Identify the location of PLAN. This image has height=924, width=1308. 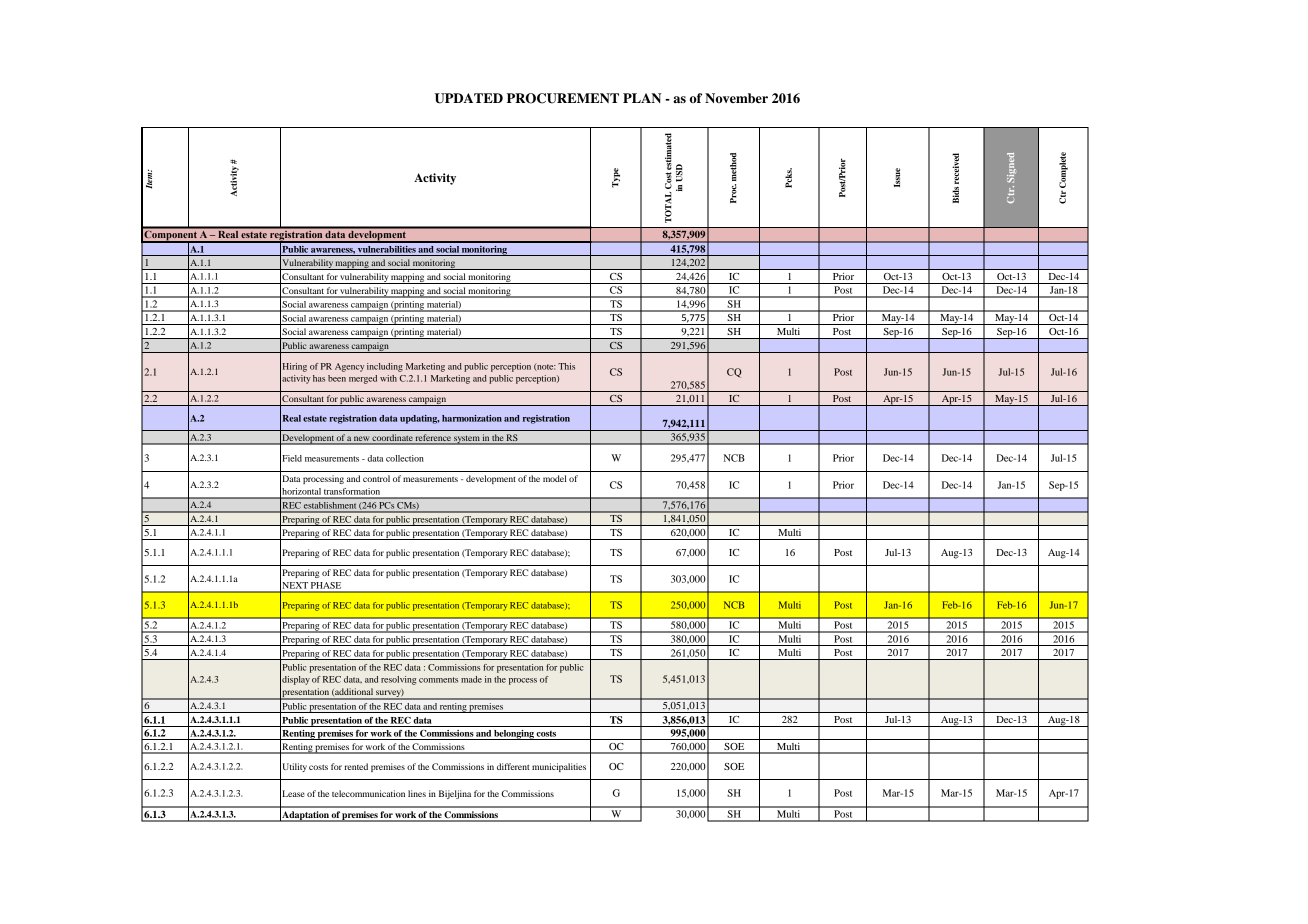
(642, 98).
